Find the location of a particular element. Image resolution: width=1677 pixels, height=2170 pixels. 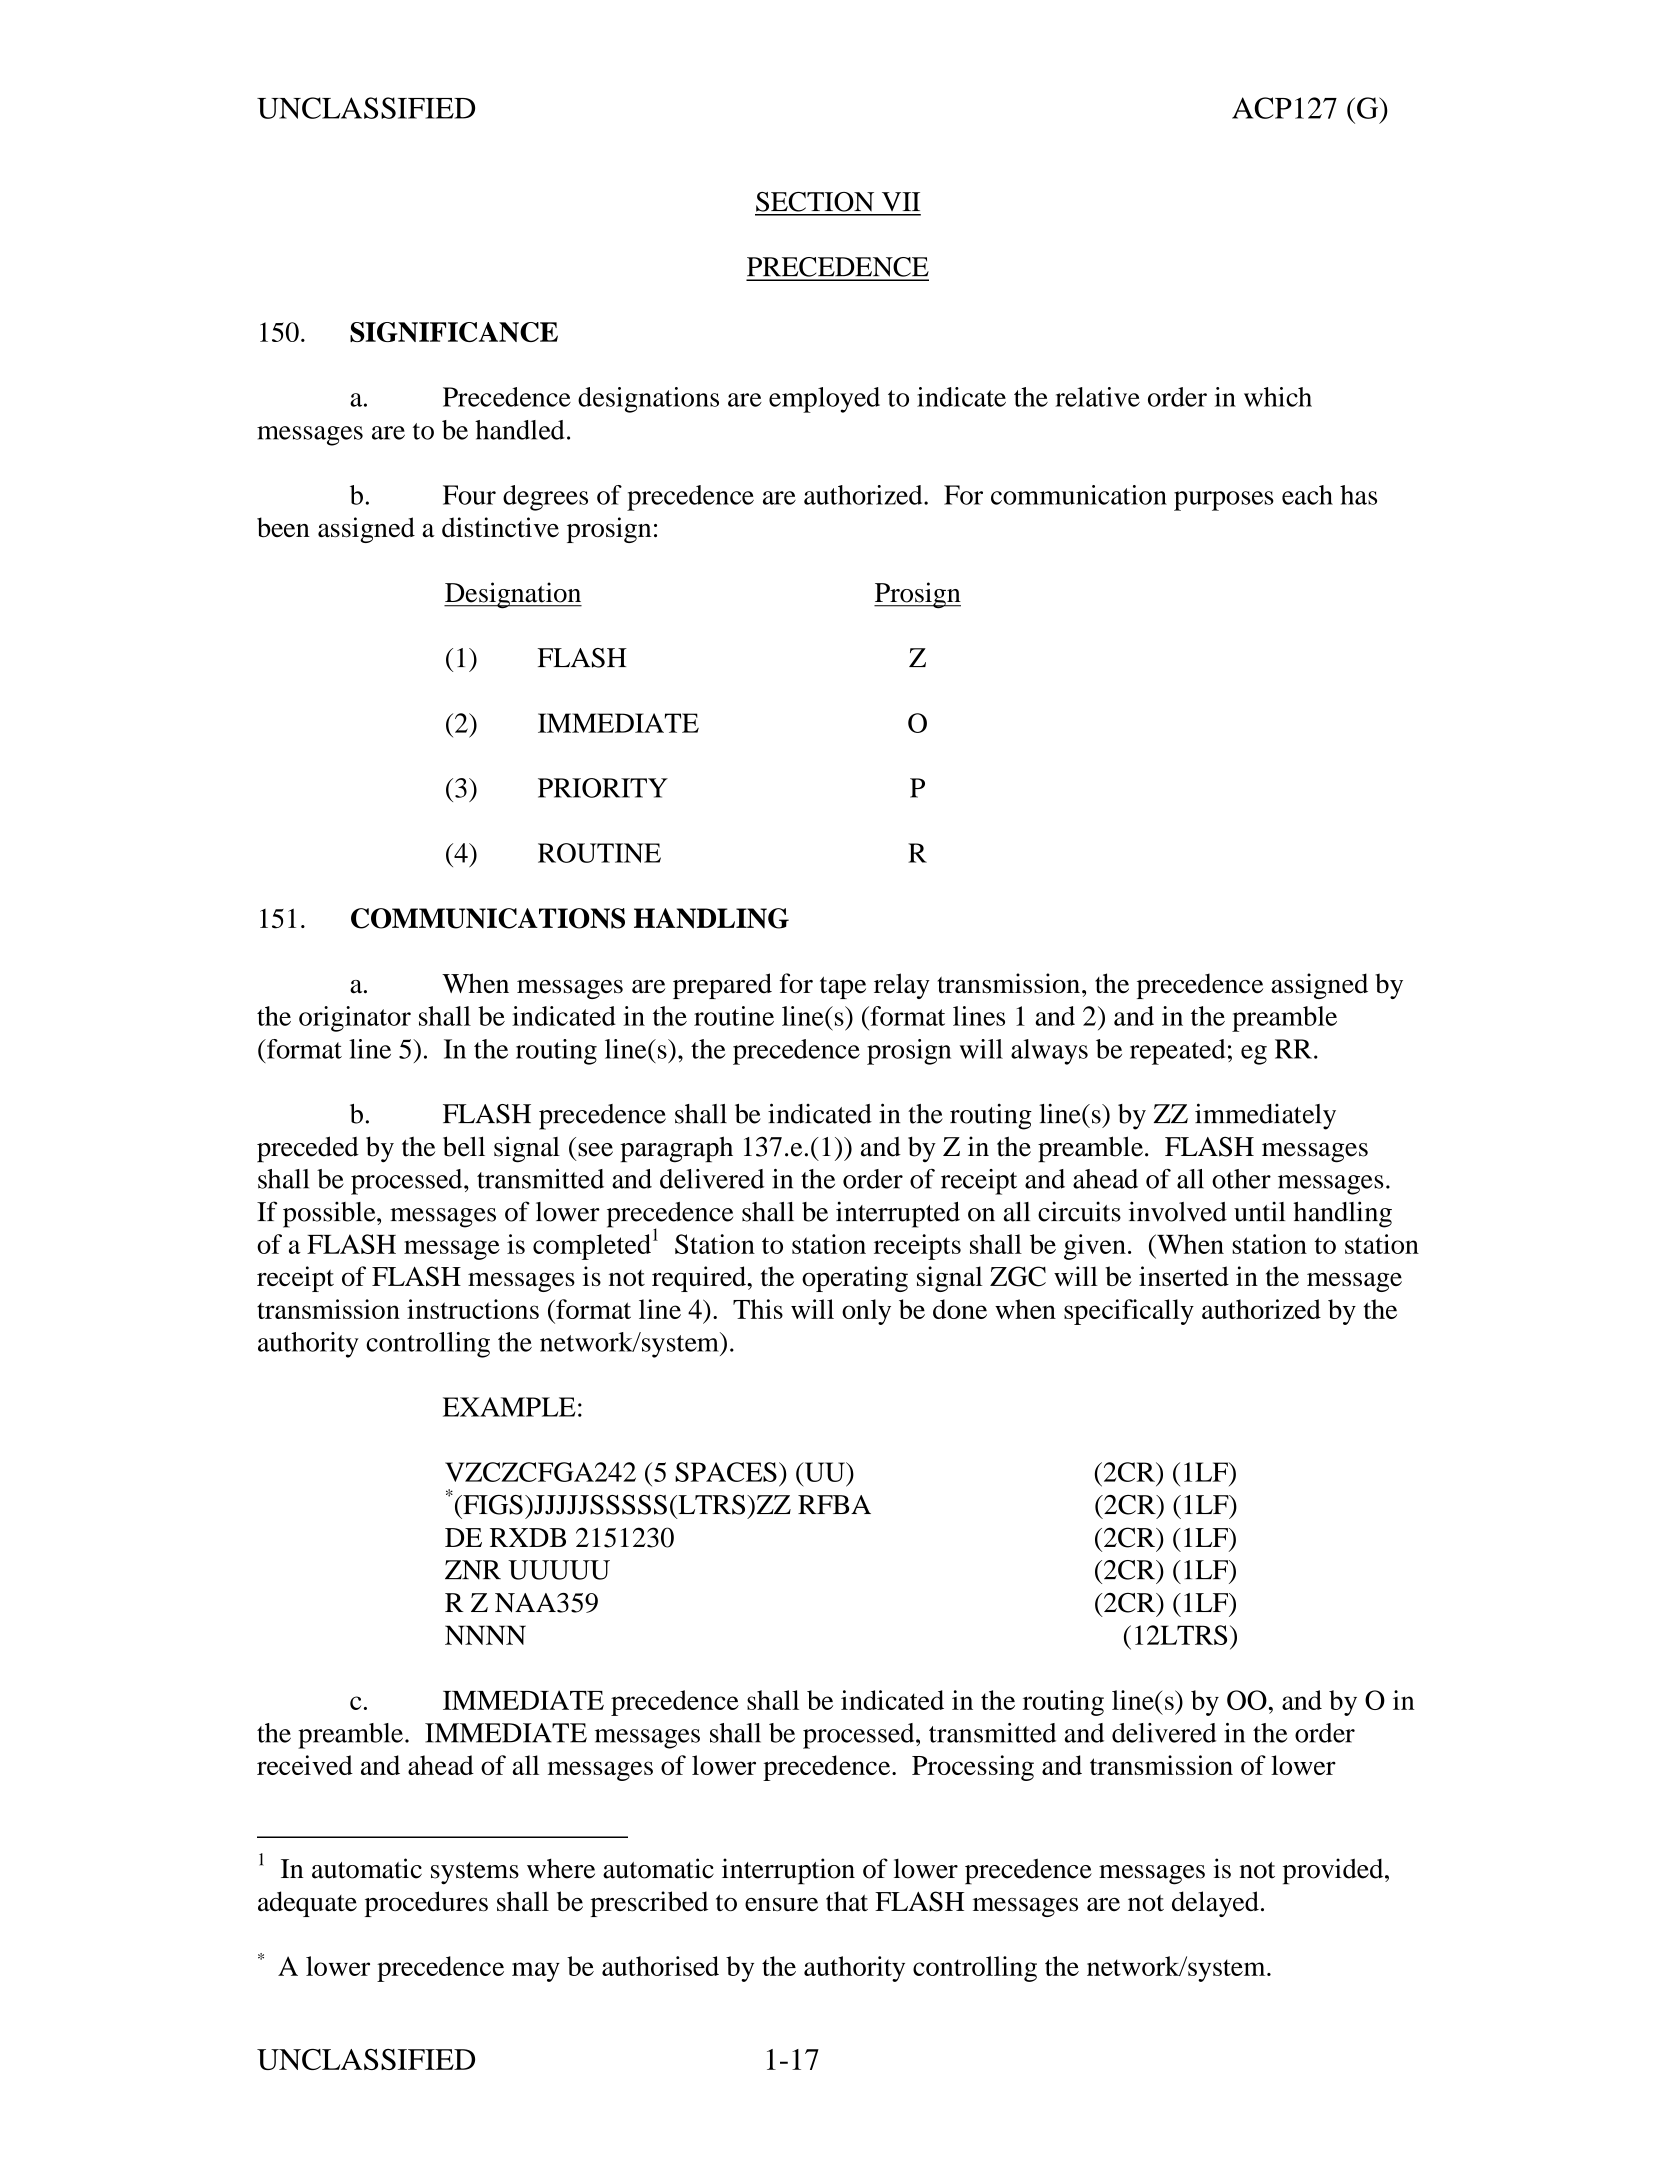

originator is located at coordinates (355, 1019).
